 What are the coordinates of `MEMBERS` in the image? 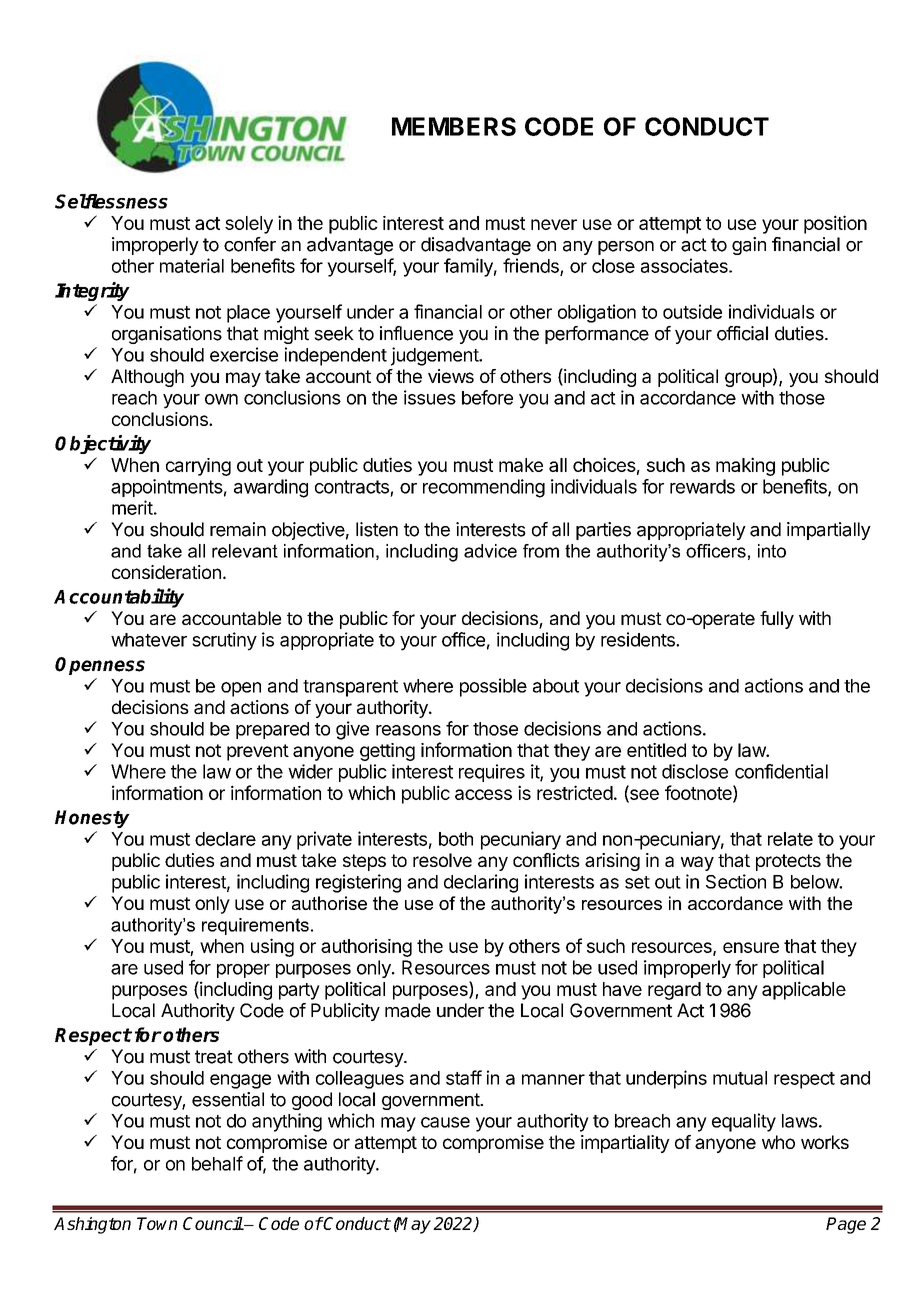 It's located at (454, 126).
